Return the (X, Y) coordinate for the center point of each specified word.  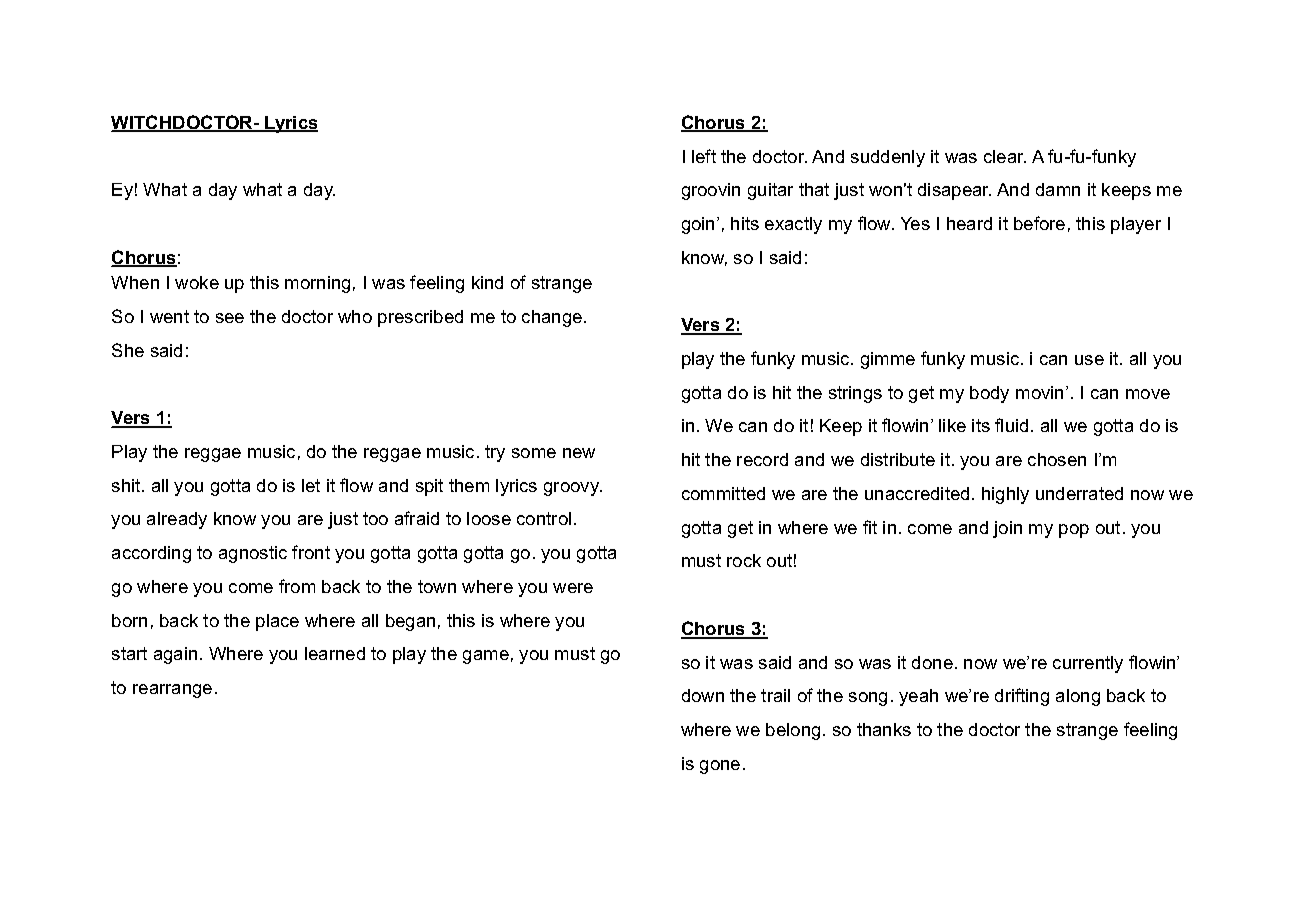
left (704, 156)
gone (720, 767)
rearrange (172, 691)
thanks (884, 729)
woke (197, 282)
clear (1005, 156)
